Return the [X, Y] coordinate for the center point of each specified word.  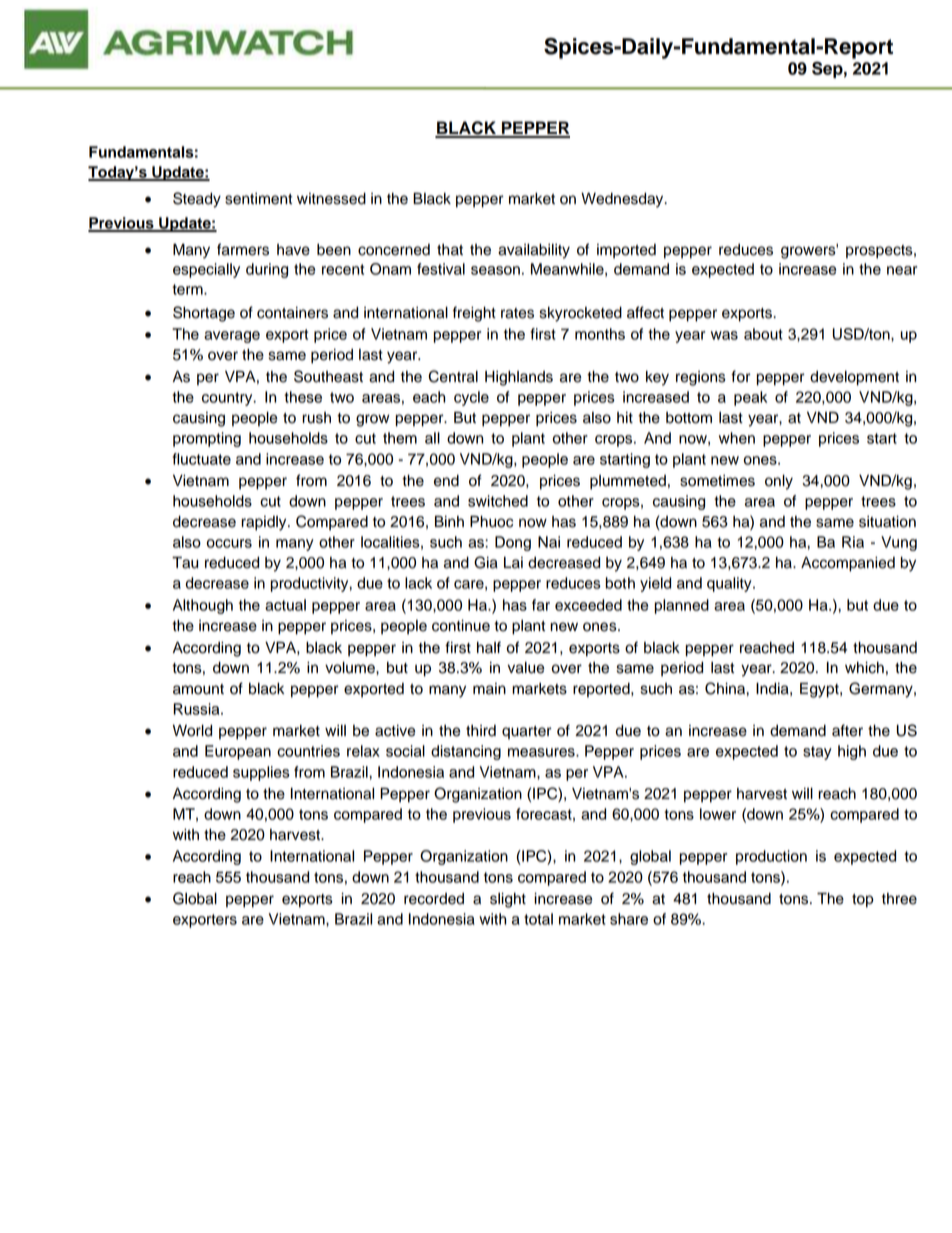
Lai [513, 563]
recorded [434, 899]
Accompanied [848, 564]
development [854, 378]
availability [534, 251]
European [238, 752]
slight [508, 900]
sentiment [258, 199]
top [863, 901]
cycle [471, 398]
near [902, 270]
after [847, 730]
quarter [527, 733]
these [303, 397]
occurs [229, 543]
